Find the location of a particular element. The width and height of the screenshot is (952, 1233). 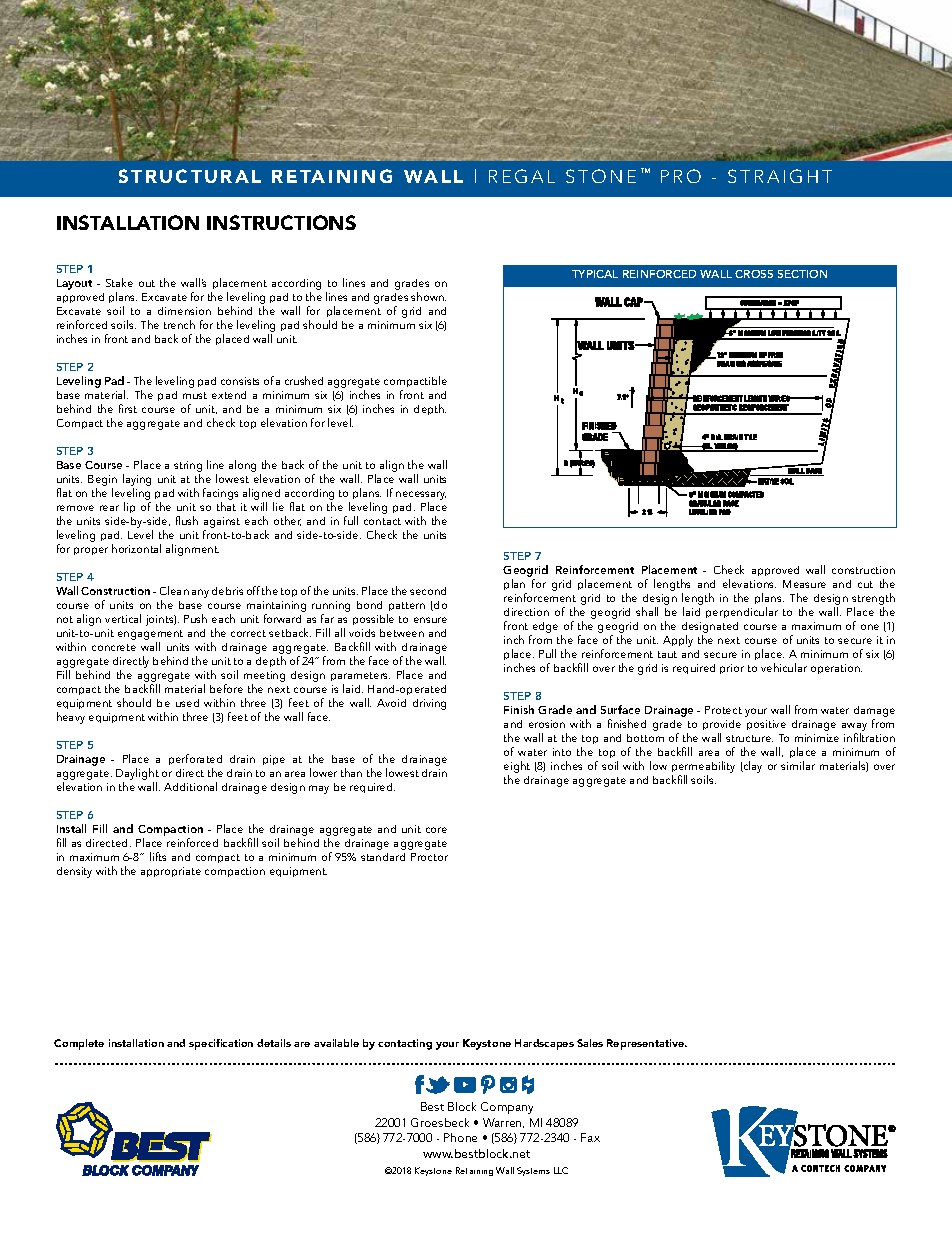

Stake is located at coordinates (119, 282).
